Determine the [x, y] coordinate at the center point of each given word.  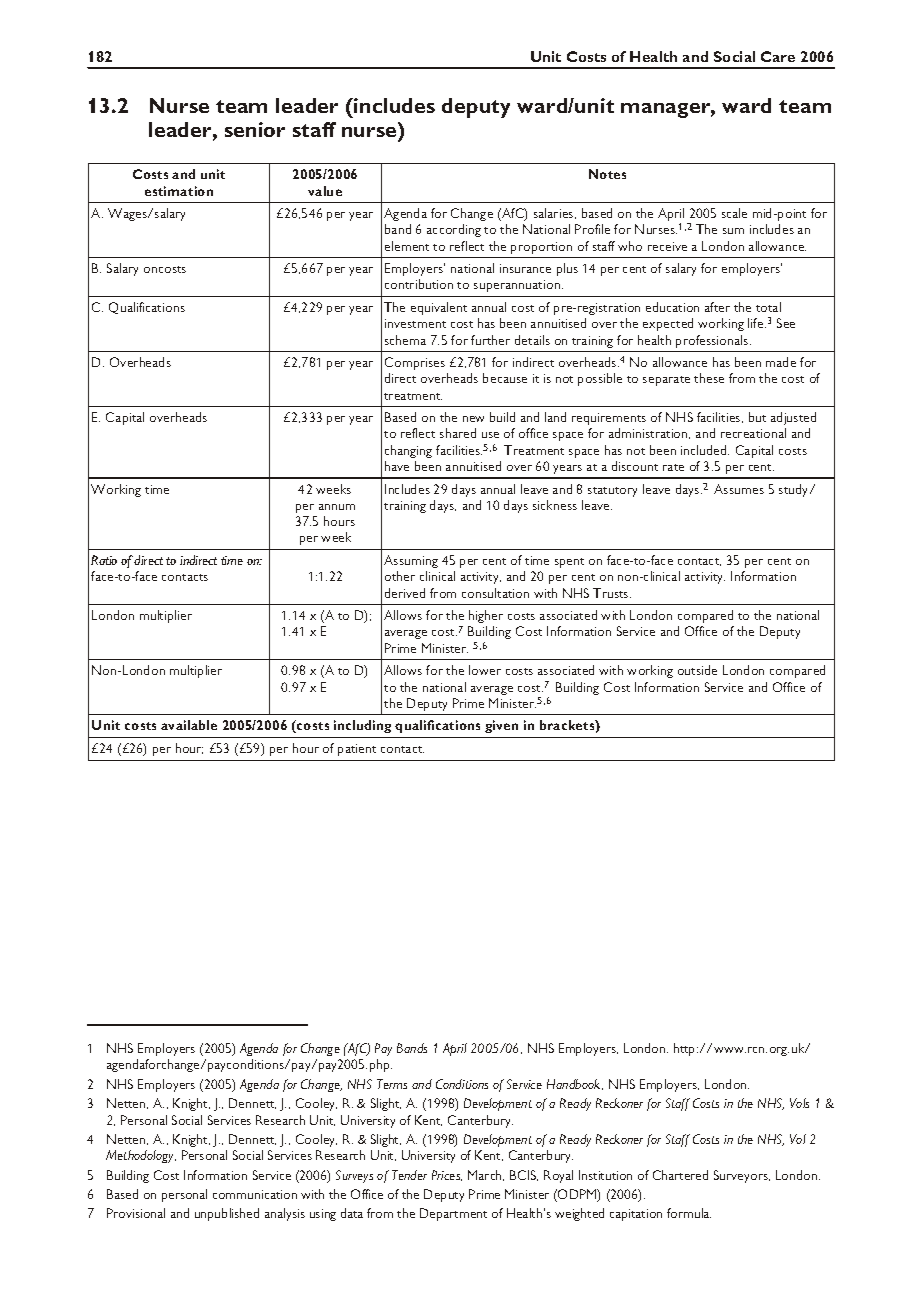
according [454, 230]
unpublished [227, 1214]
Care [778, 56]
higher [486, 616]
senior [255, 129]
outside [697, 670]
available [189, 725]
